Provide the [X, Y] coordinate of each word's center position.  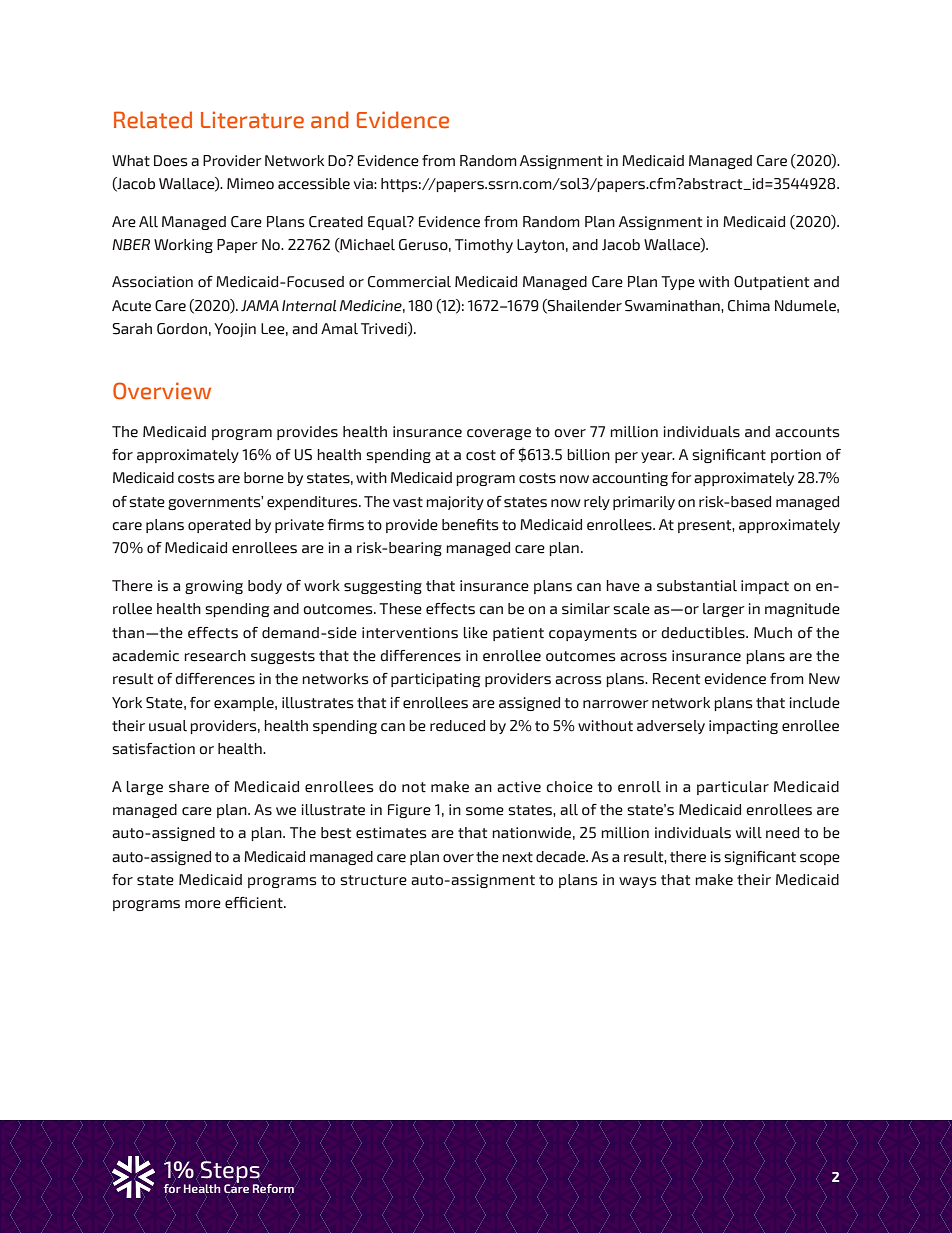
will [749, 833]
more [203, 904]
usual [168, 726]
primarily [644, 503]
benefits [470, 525]
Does [170, 161]
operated [219, 526]
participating [435, 680]
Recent [676, 679]
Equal [388, 223]
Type [678, 283]
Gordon [182, 329]
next [517, 857]
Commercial [409, 282]
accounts [807, 432]
